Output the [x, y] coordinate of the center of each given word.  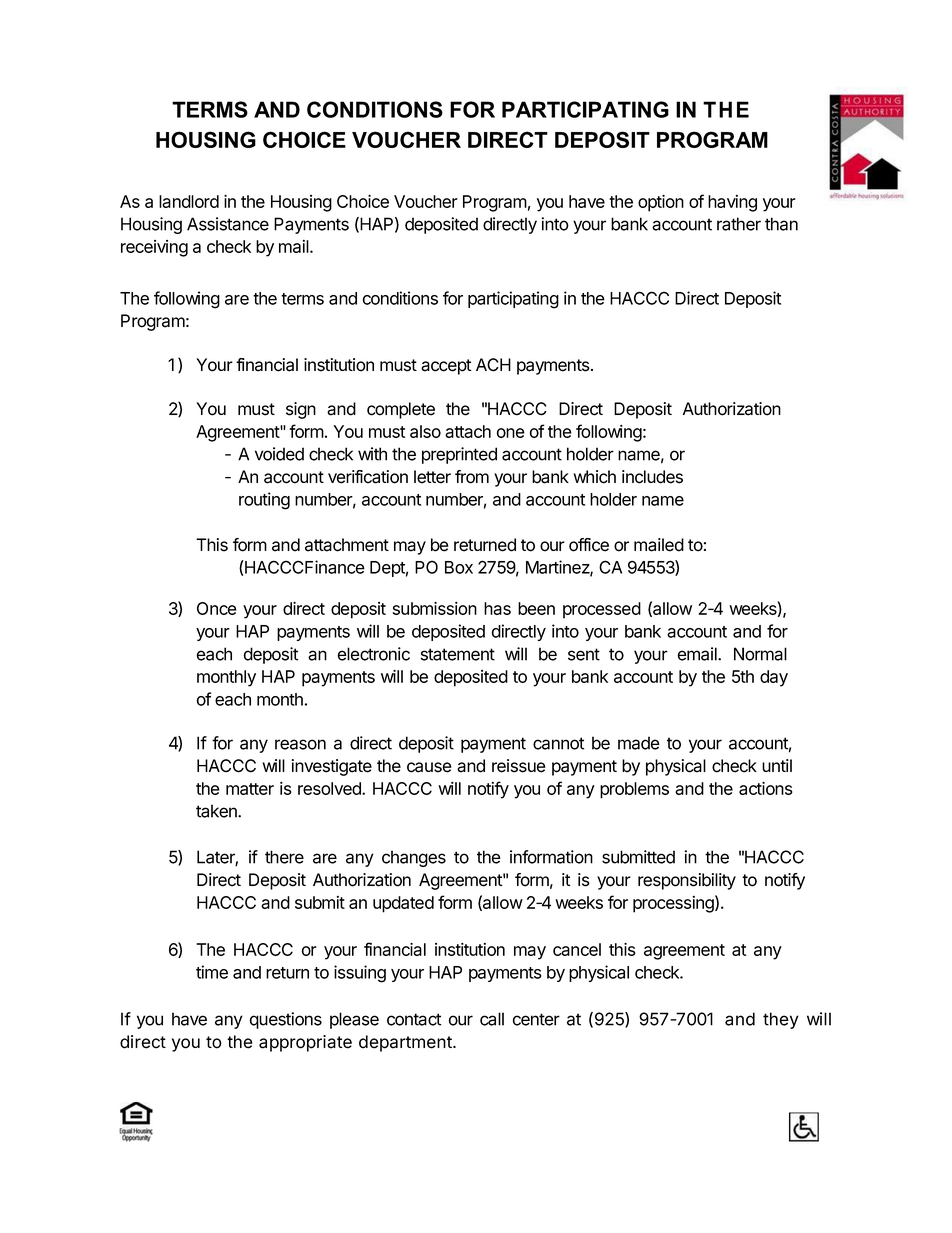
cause [429, 767]
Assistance [228, 224]
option [661, 203]
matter [250, 789]
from [472, 477]
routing [264, 501]
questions [285, 1020]
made [639, 743]
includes [652, 477]
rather [739, 224]
